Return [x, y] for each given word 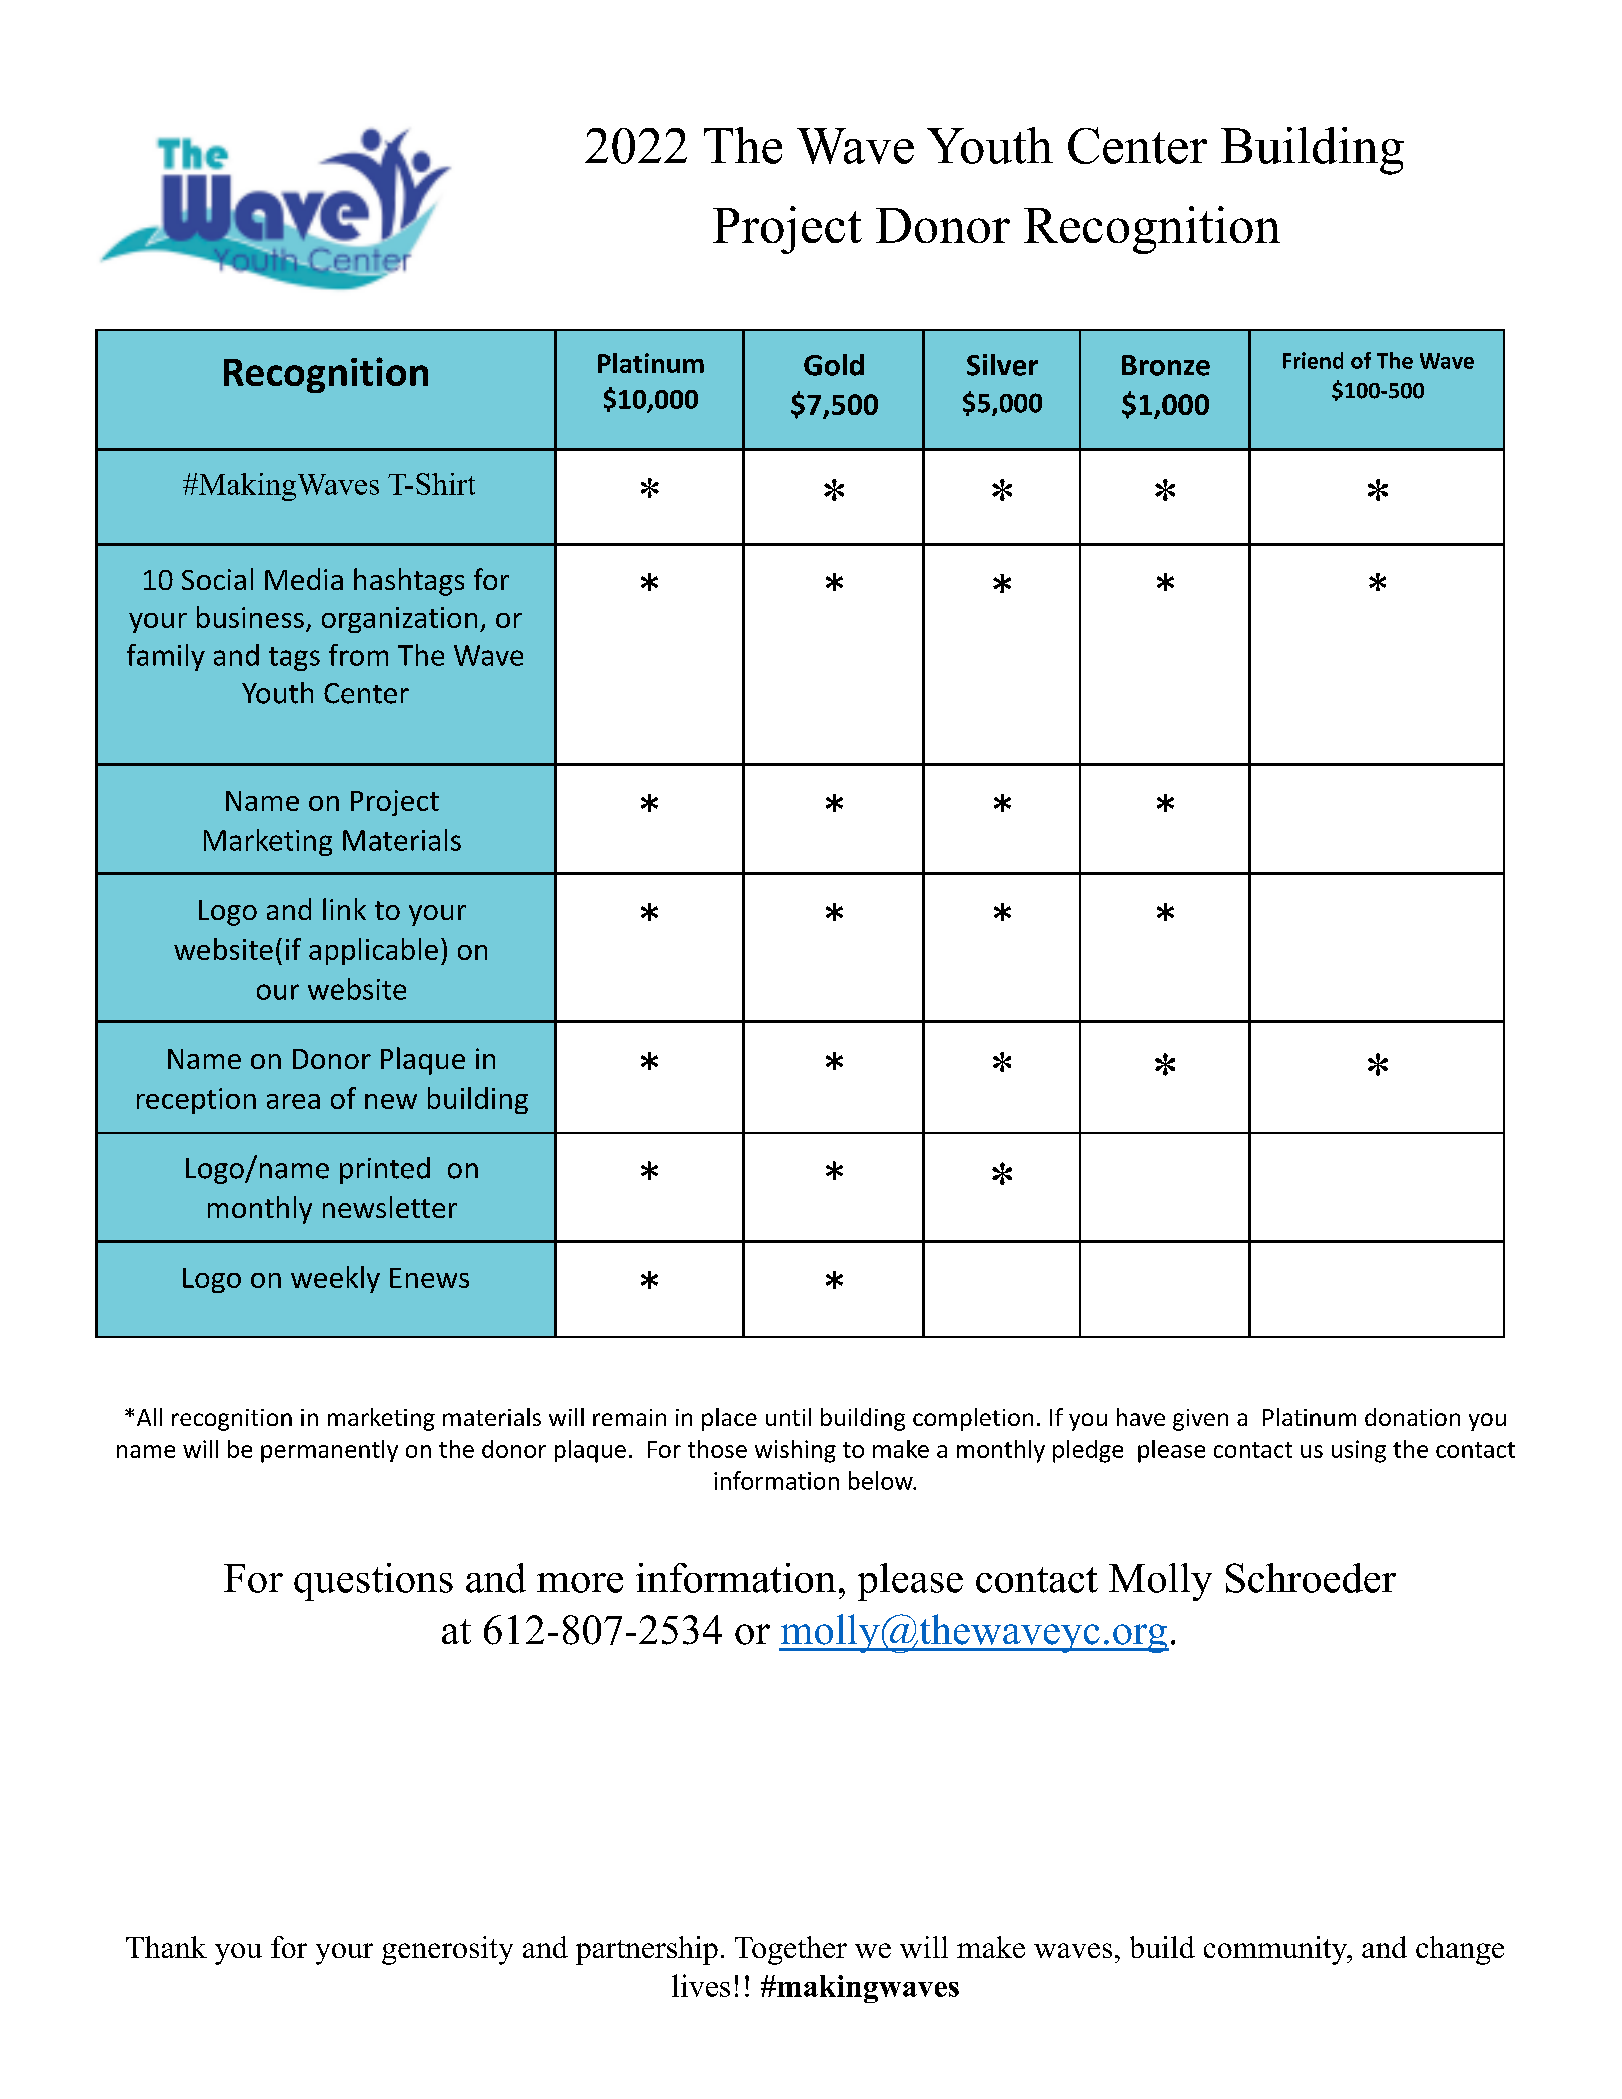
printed [385, 1170]
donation [1412, 1417]
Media [304, 579]
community [1276, 1950]
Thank [166, 1947]
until [788, 1417]
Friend [1313, 360]
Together [791, 1950]
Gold [834, 365]
